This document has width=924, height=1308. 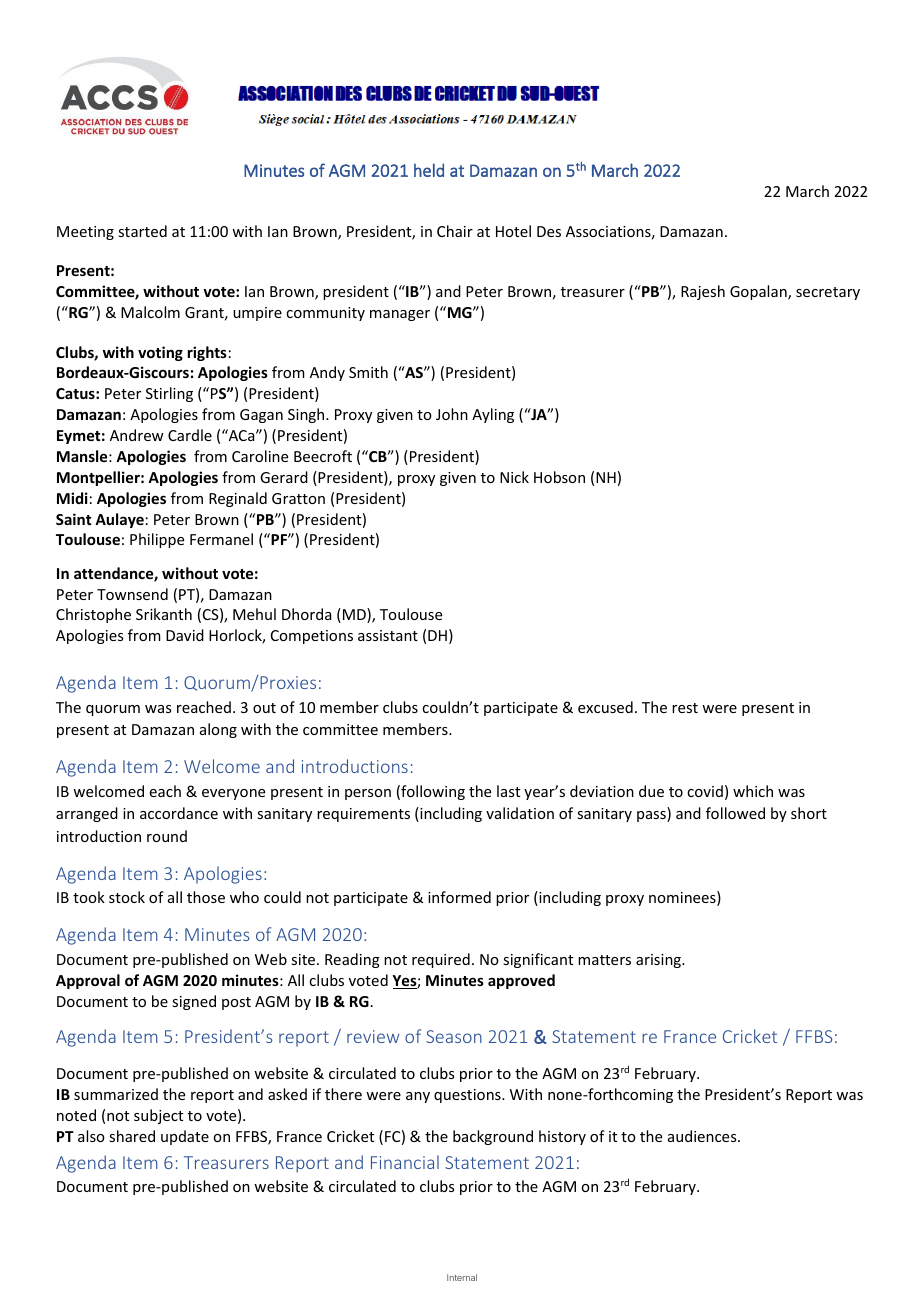 I want to click on Rajesh, so click(x=703, y=292).
